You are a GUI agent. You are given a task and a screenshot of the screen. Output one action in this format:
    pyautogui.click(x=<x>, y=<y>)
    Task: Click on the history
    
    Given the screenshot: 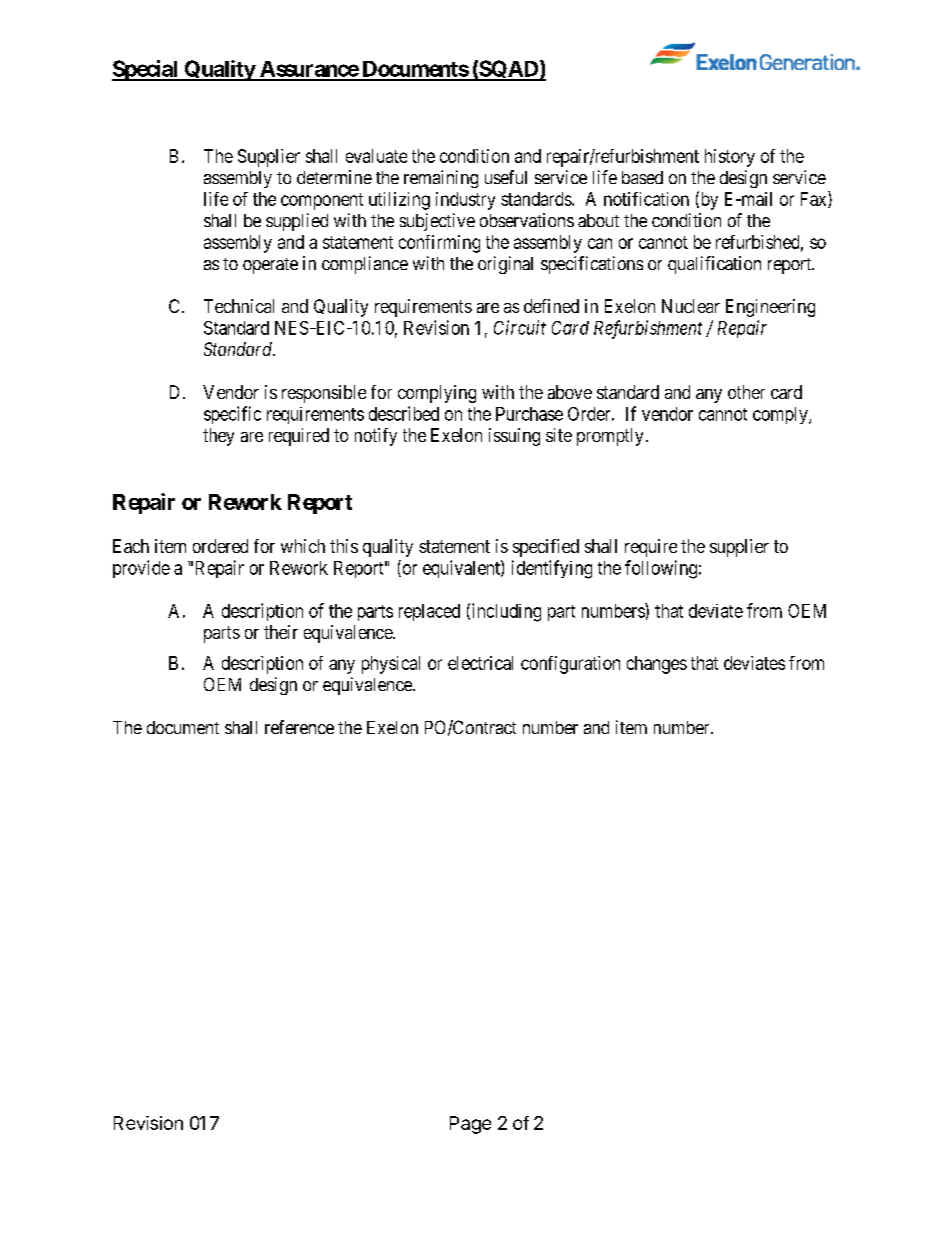 What is the action you would take?
    pyautogui.click(x=730, y=158)
